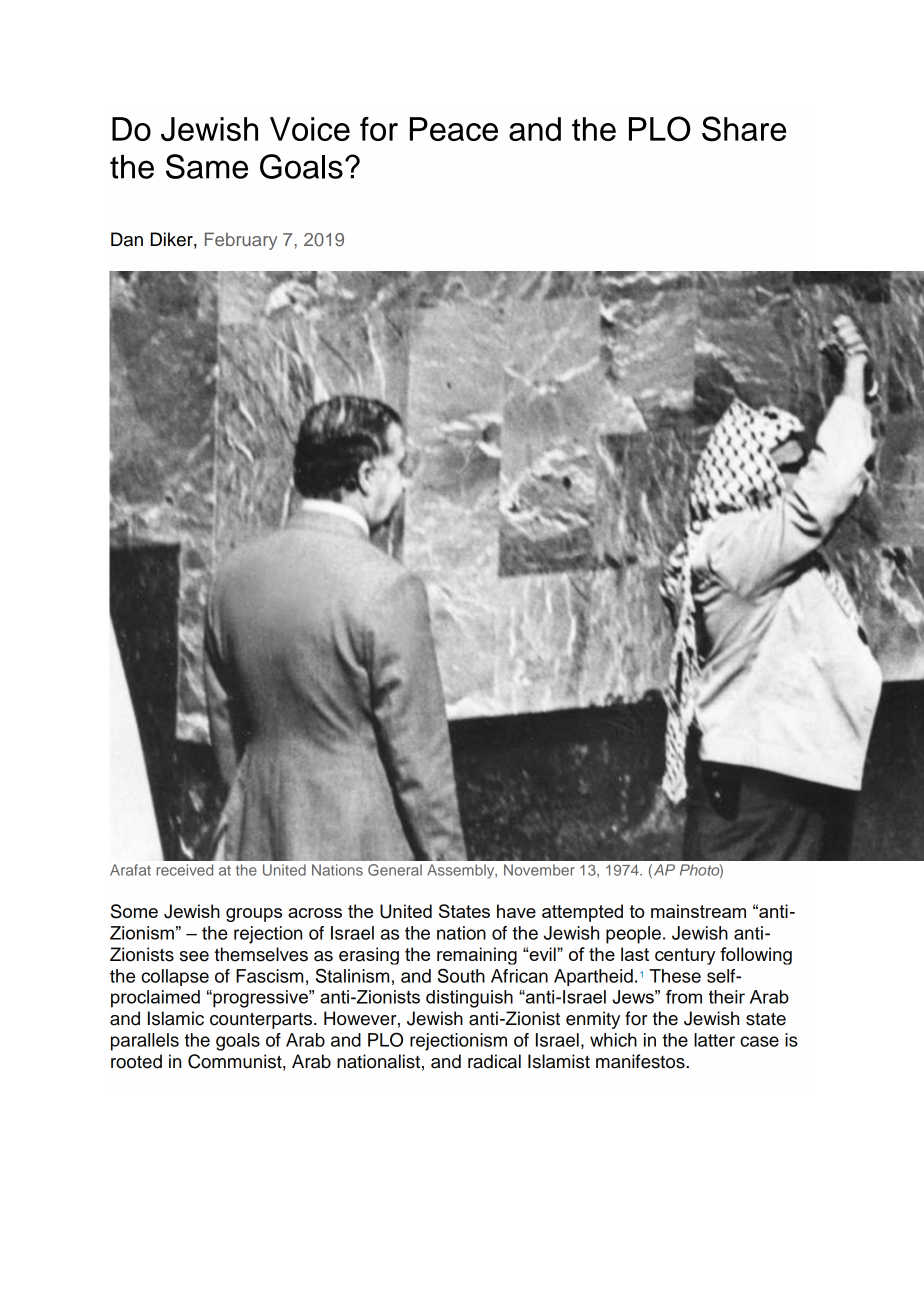  What do you see at coordinates (207, 166) in the document?
I see `Same` at bounding box center [207, 166].
